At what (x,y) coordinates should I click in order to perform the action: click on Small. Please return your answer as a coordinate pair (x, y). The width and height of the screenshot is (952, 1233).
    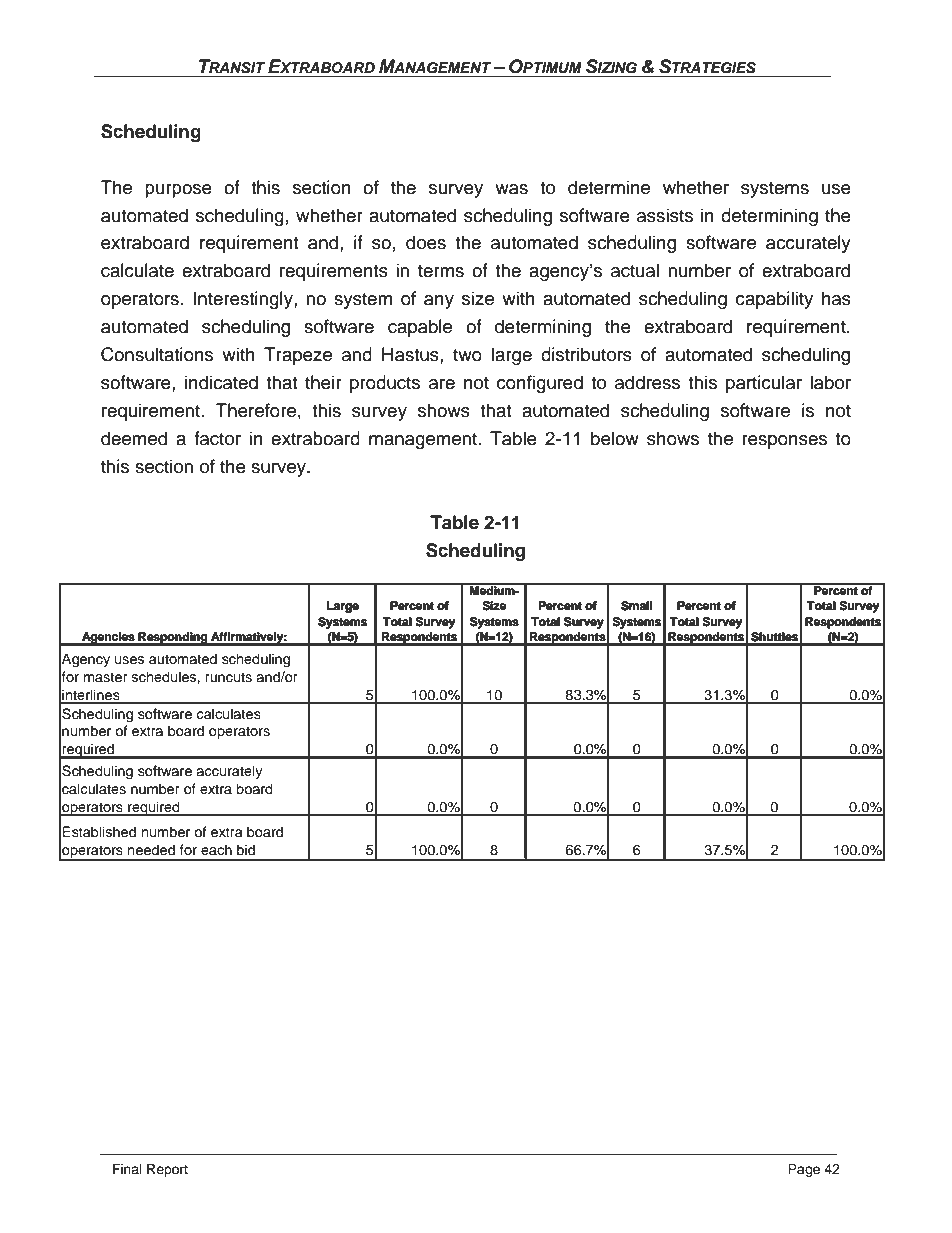
    Looking at the image, I should click on (636, 605).
